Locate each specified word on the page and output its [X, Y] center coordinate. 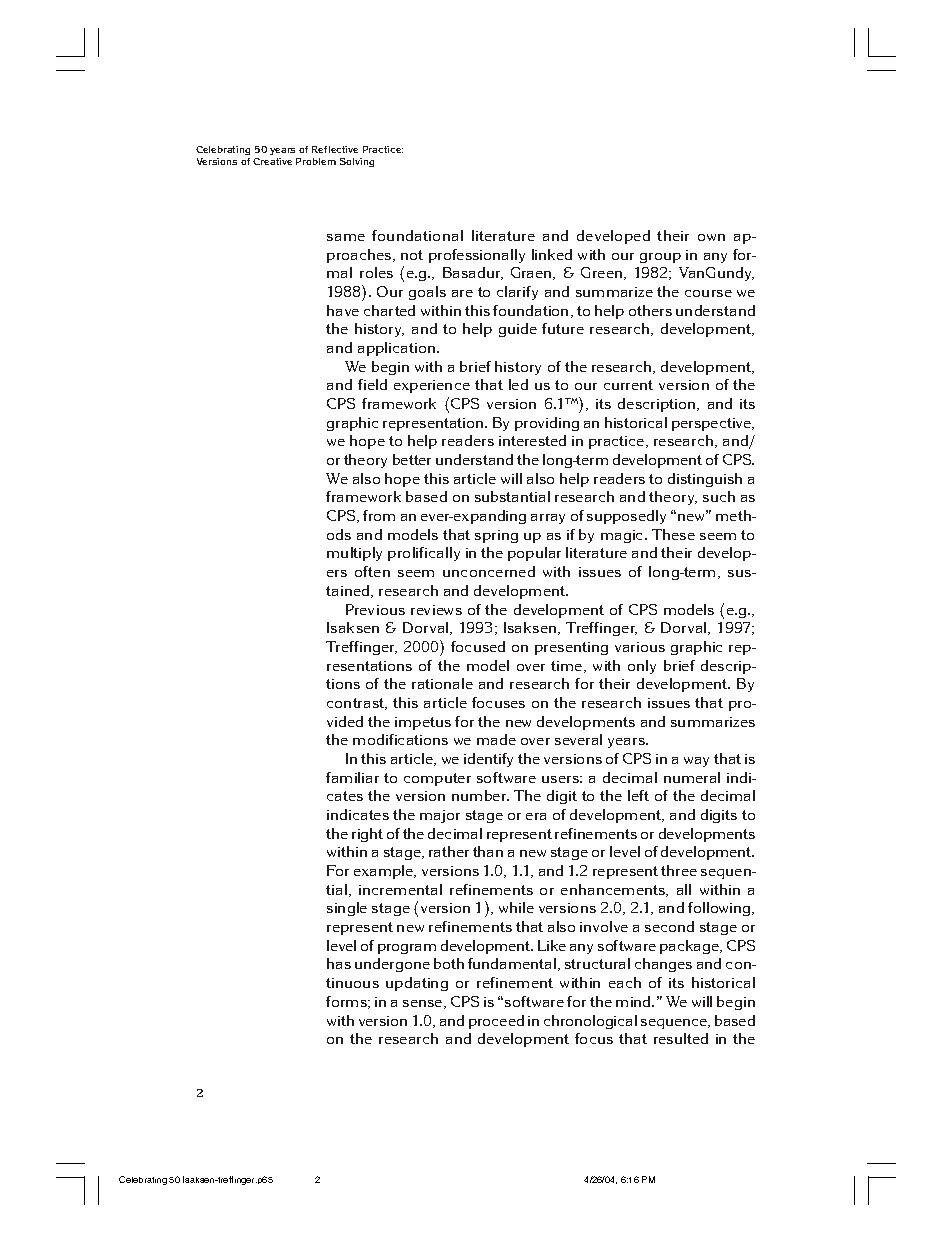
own [711, 237]
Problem [316, 161]
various [640, 647]
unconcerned [489, 571]
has [339, 963]
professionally [477, 256]
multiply [354, 554]
